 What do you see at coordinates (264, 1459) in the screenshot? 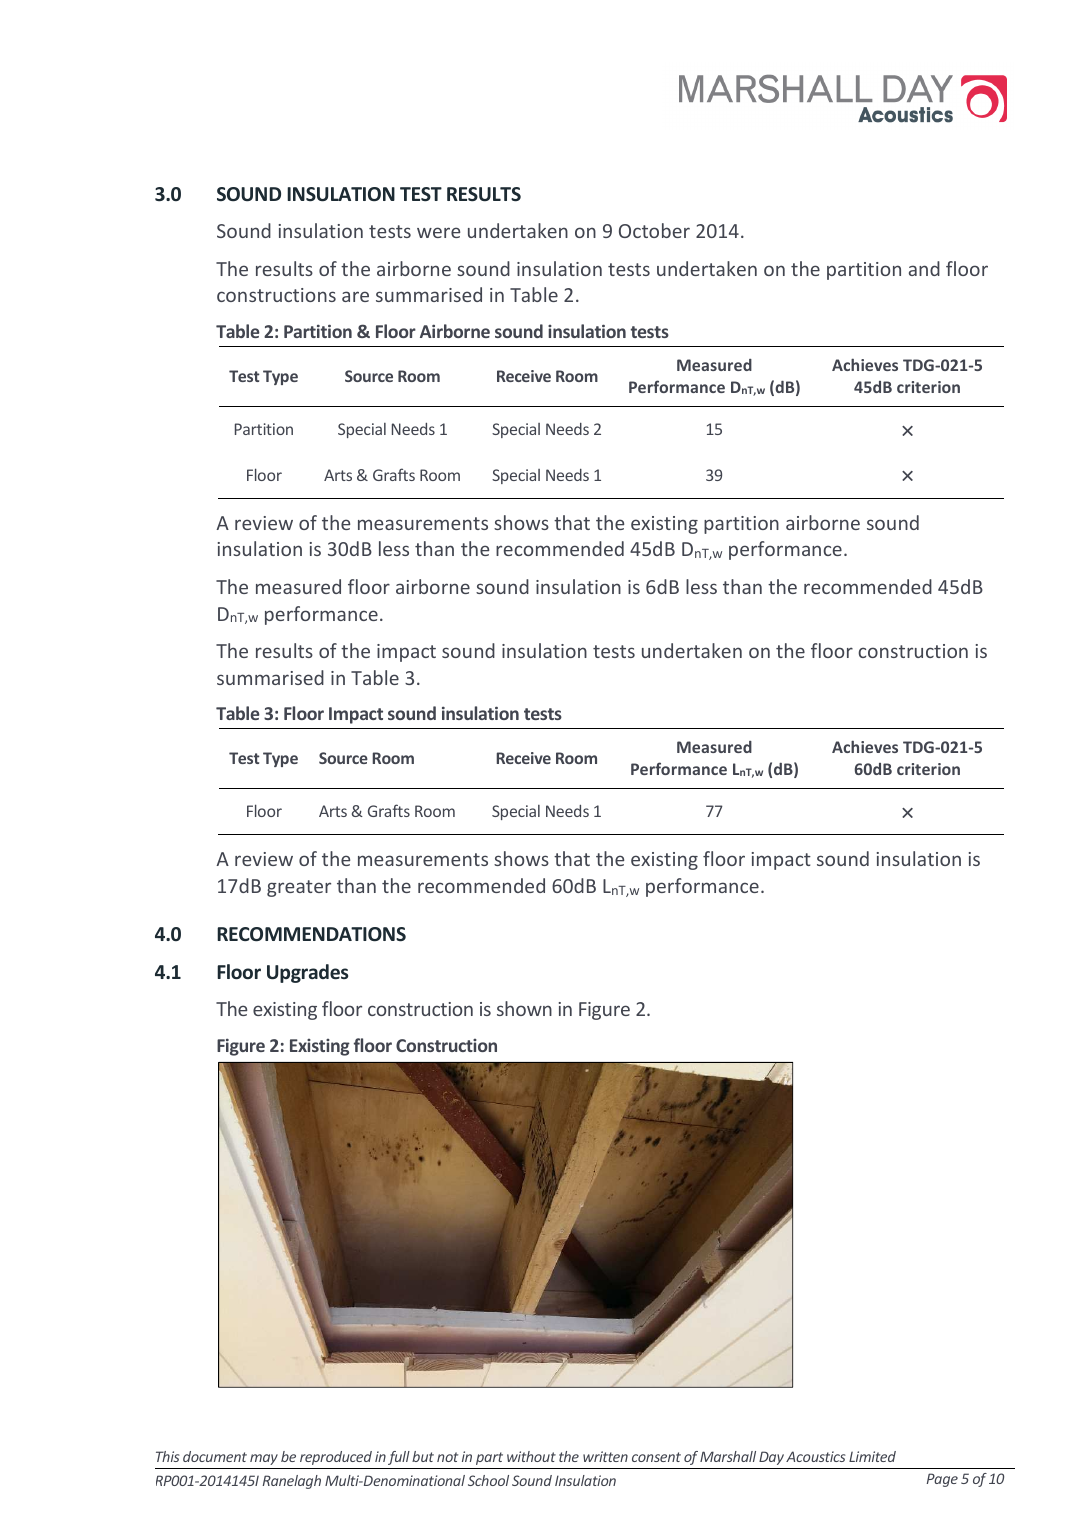
I see `may` at bounding box center [264, 1459].
